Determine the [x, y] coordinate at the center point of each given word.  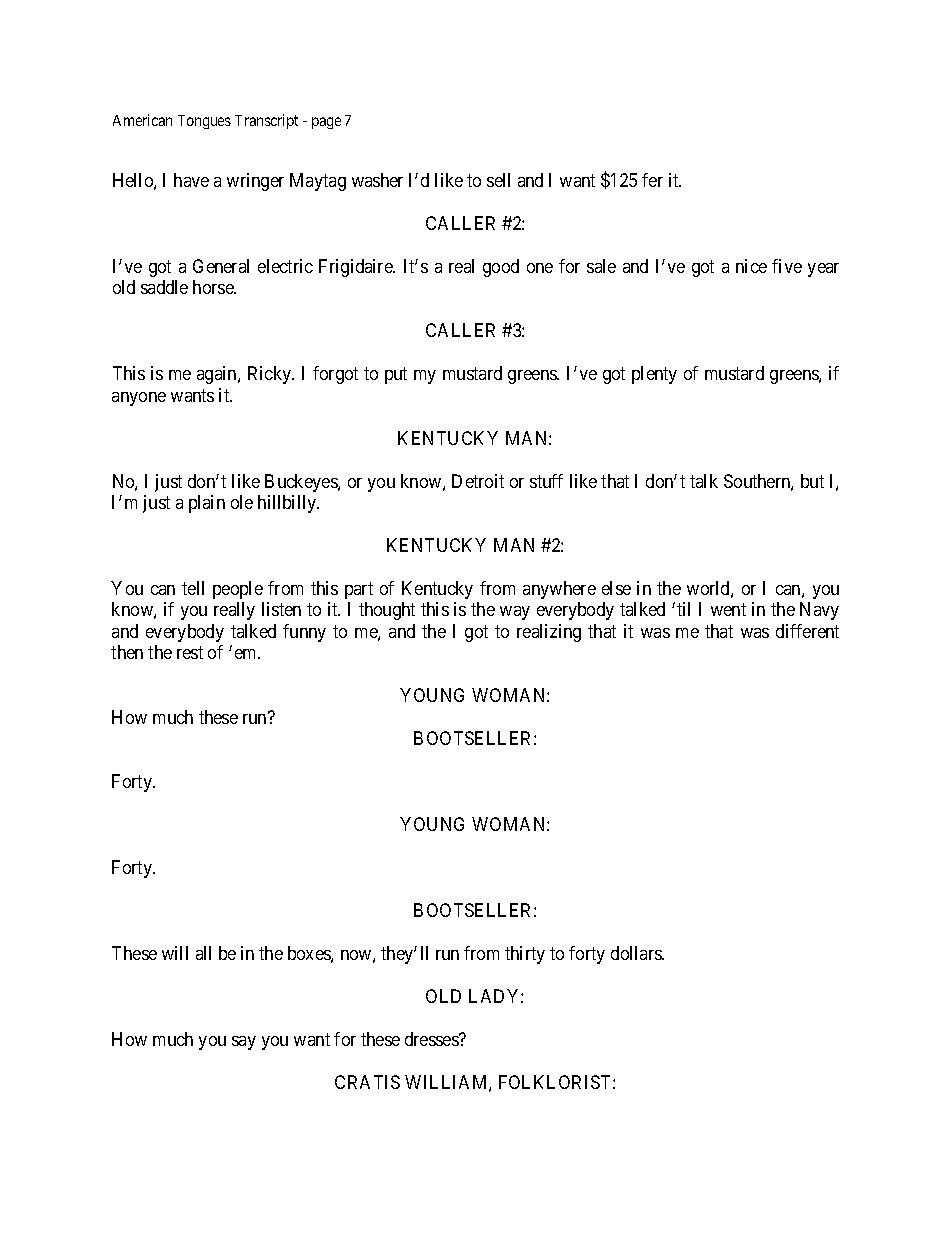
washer [377, 180]
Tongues [204, 122]
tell [193, 588]
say [244, 1043]
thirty [525, 955]
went [728, 610]
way [515, 613]
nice [751, 266]
